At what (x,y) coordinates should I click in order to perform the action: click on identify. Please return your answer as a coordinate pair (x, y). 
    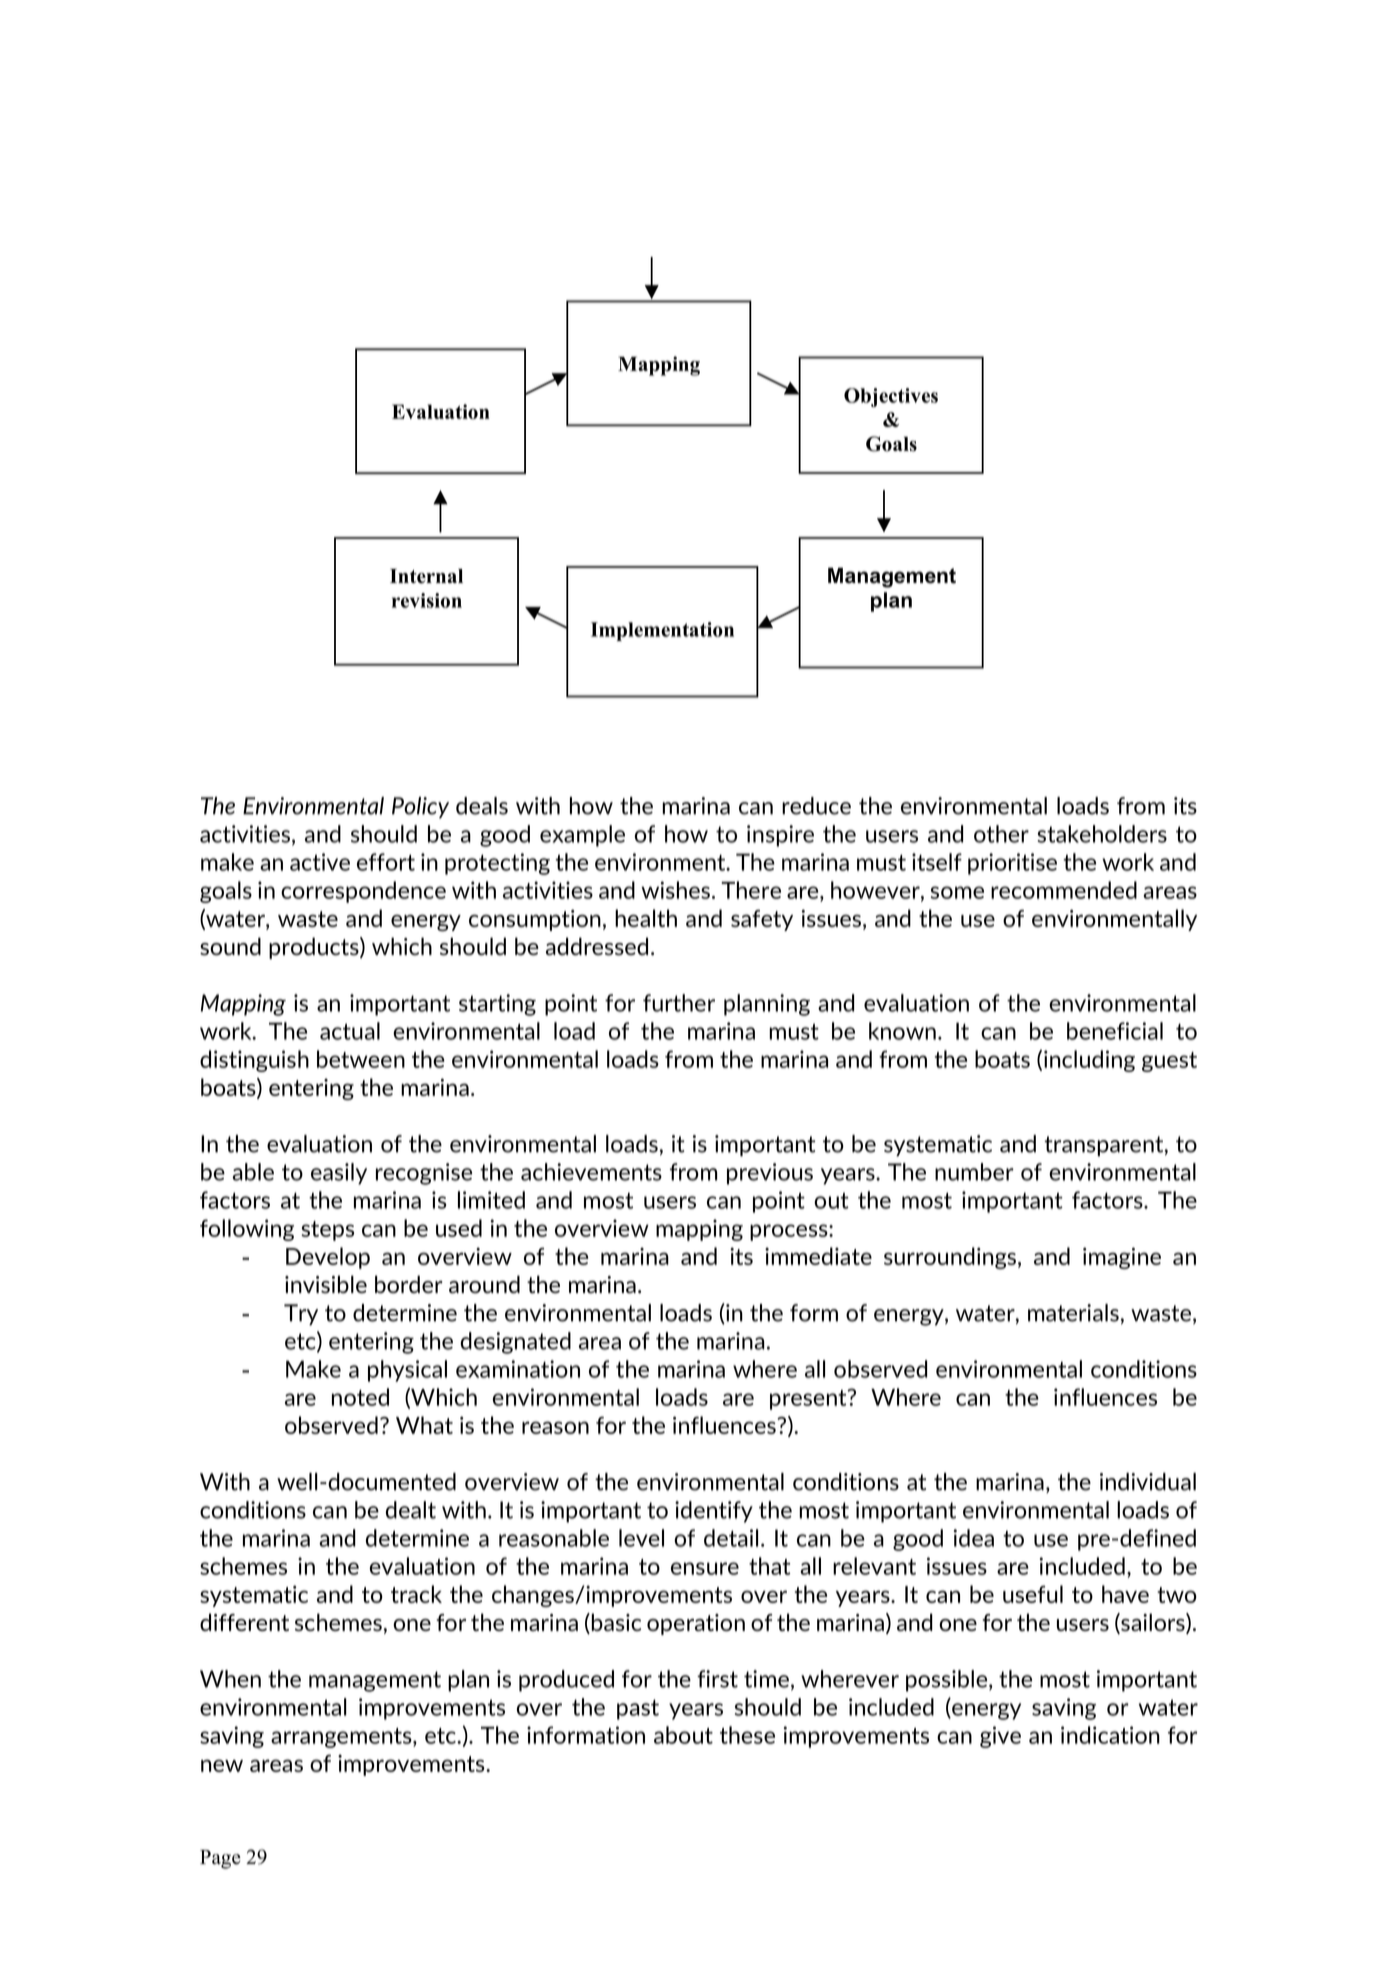
    Looking at the image, I should click on (714, 1512).
